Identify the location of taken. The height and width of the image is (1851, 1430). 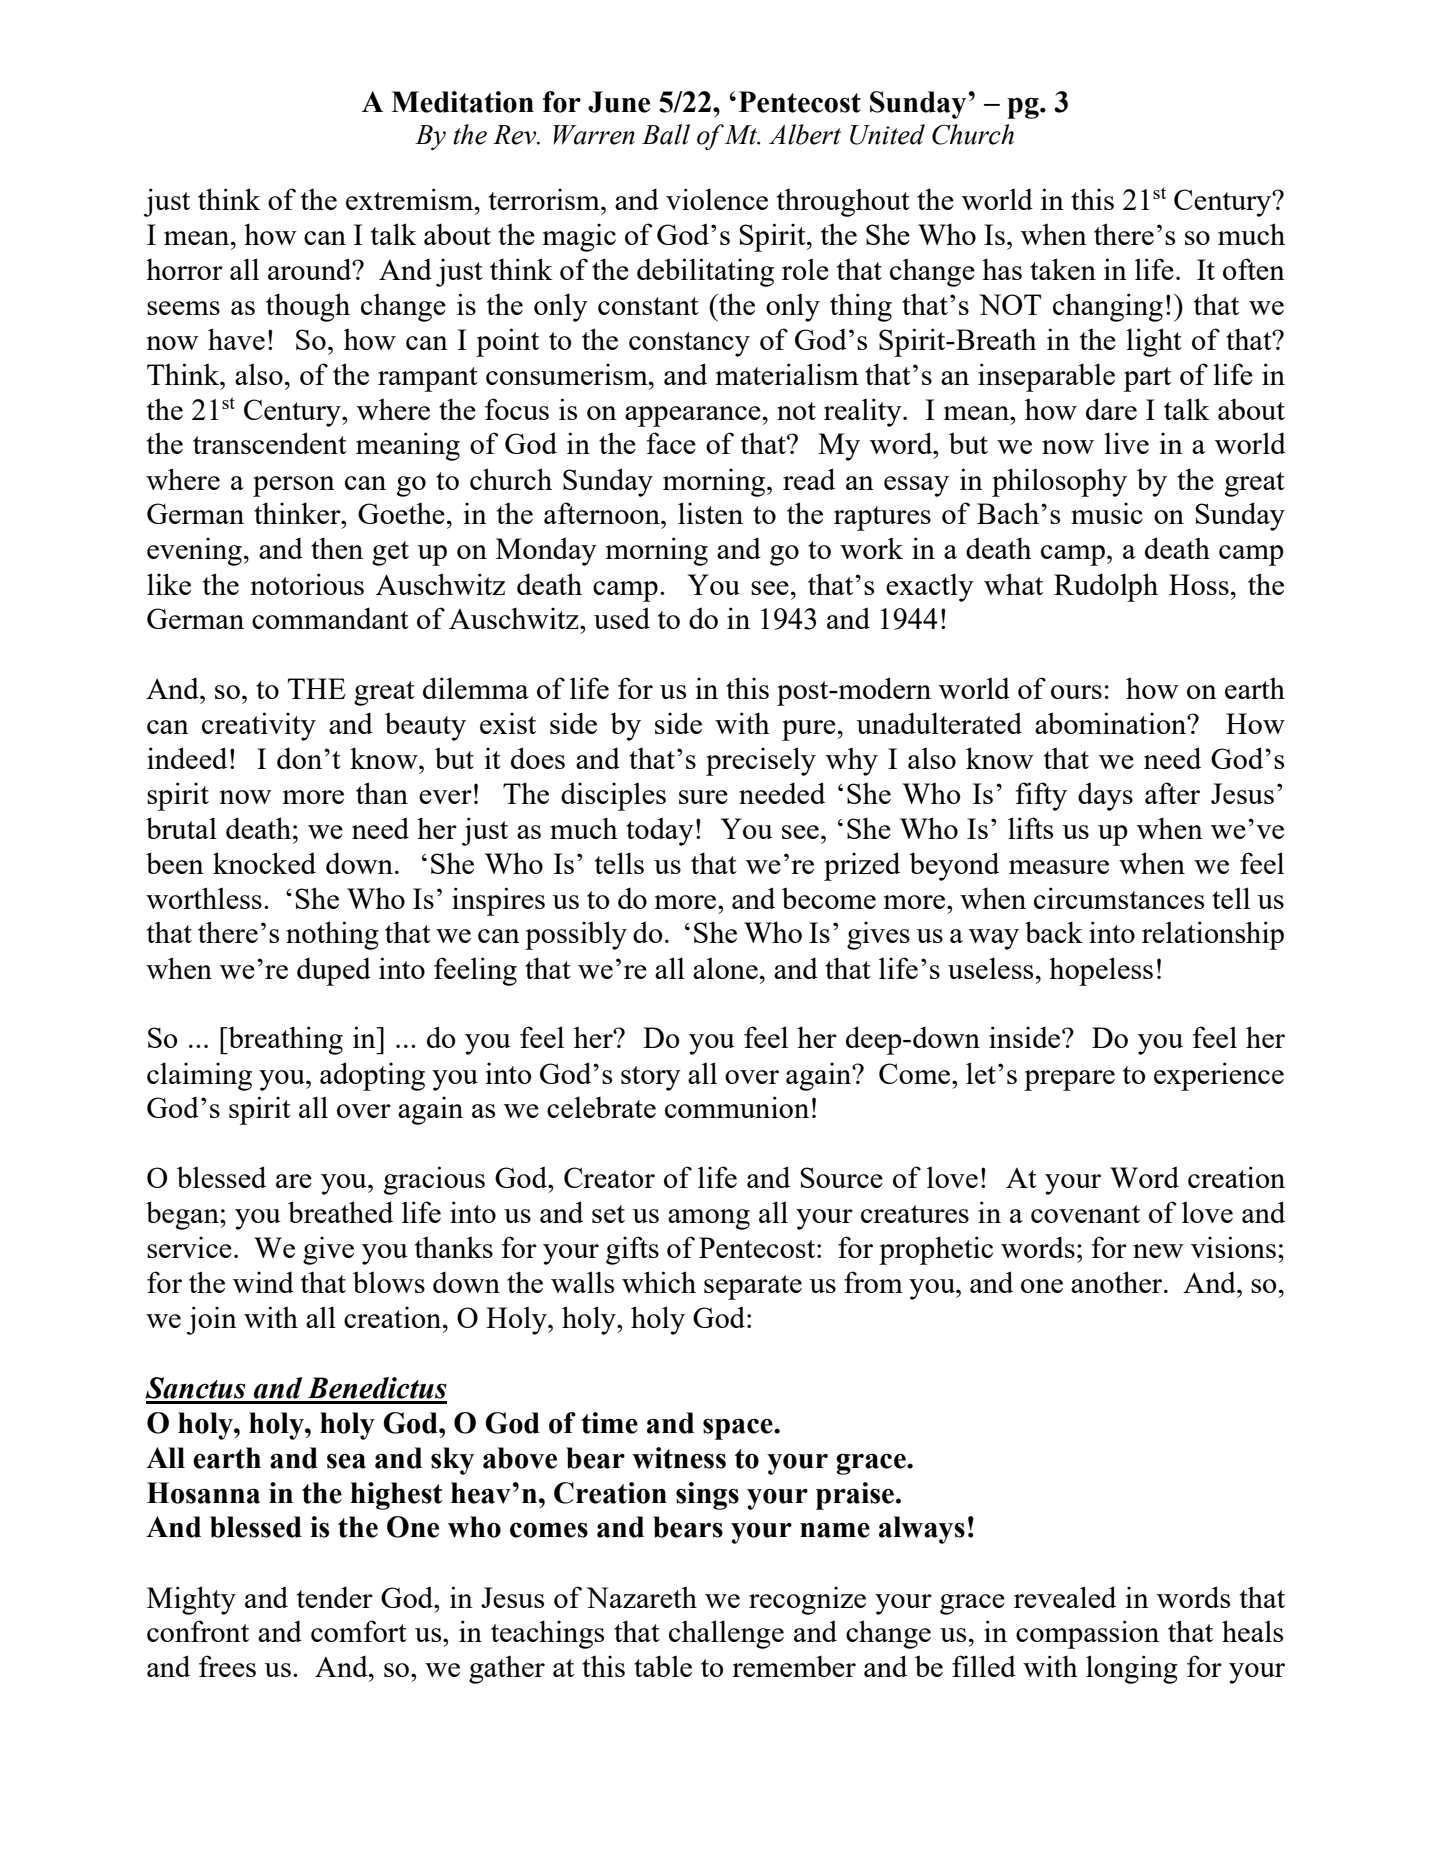
(1063, 269).
